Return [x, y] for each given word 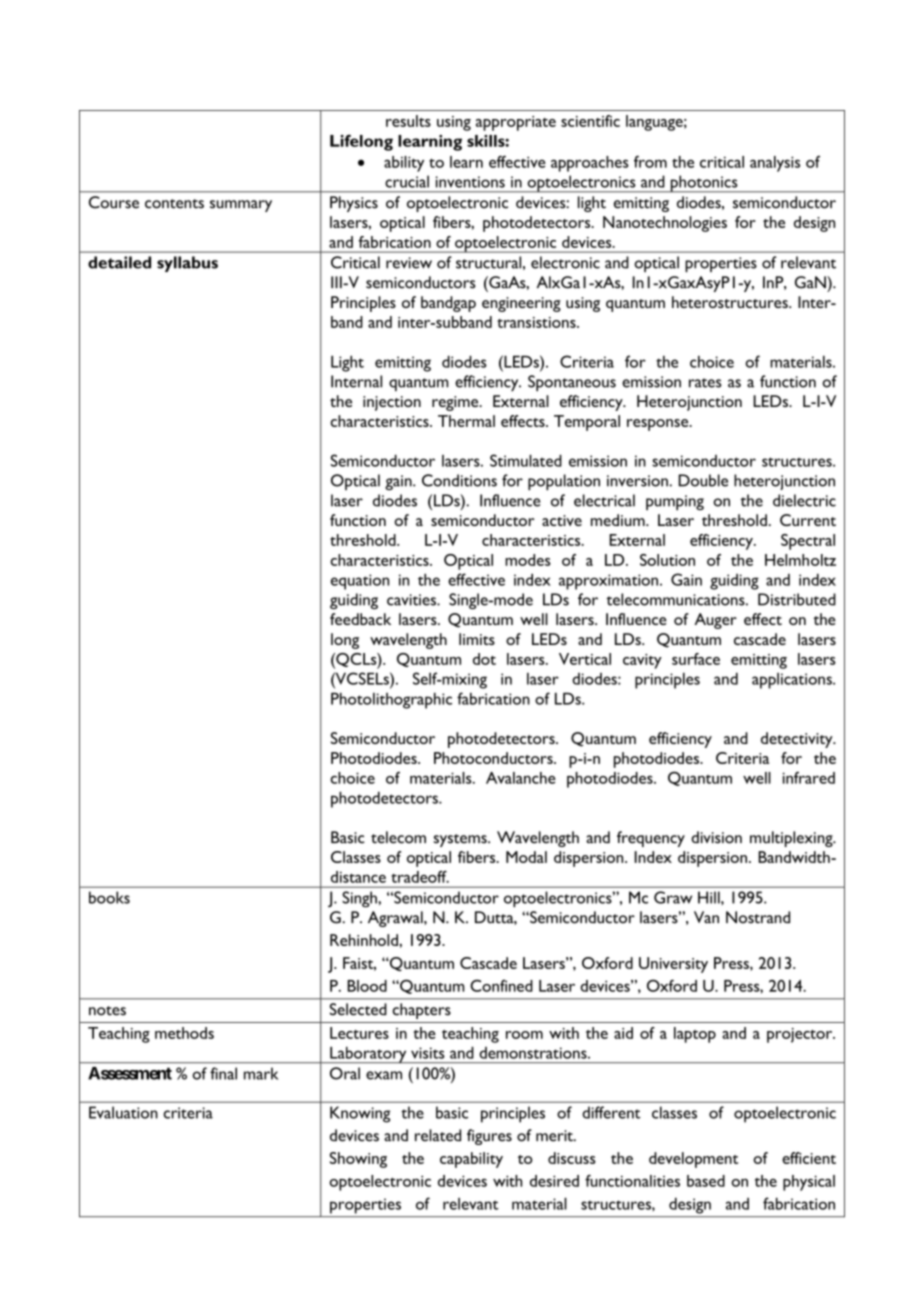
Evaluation [123, 1112]
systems [461, 840]
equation [360, 582]
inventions [470, 182]
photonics [704, 184]
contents [174, 204]
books [109, 897]
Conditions [459, 480]
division [716, 837]
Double [703, 480]
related [438, 1135]
